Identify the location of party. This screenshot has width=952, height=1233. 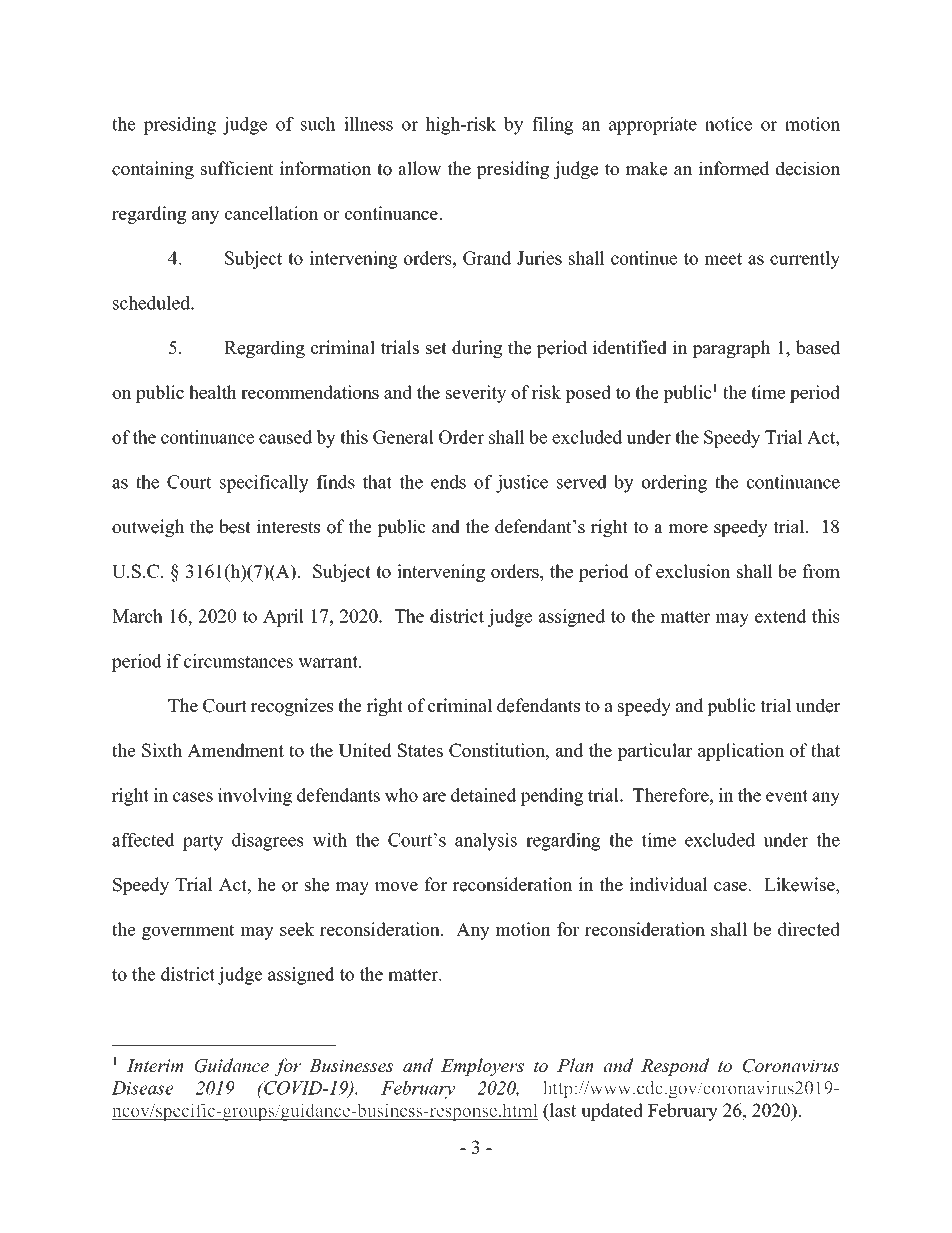
(203, 842).
